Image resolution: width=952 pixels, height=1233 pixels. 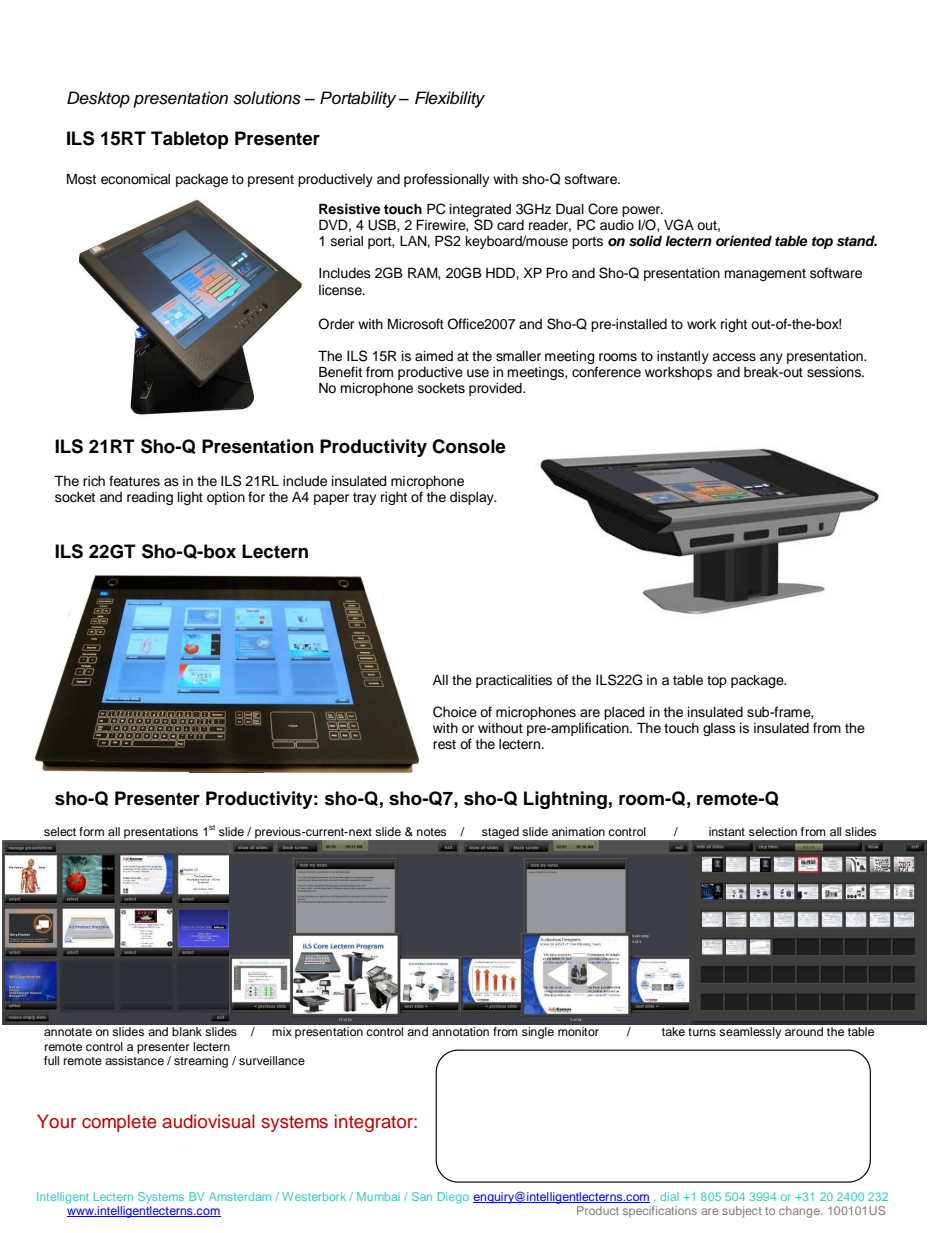 What do you see at coordinates (98, 99) in the screenshot?
I see `Desktop` at bounding box center [98, 99].
